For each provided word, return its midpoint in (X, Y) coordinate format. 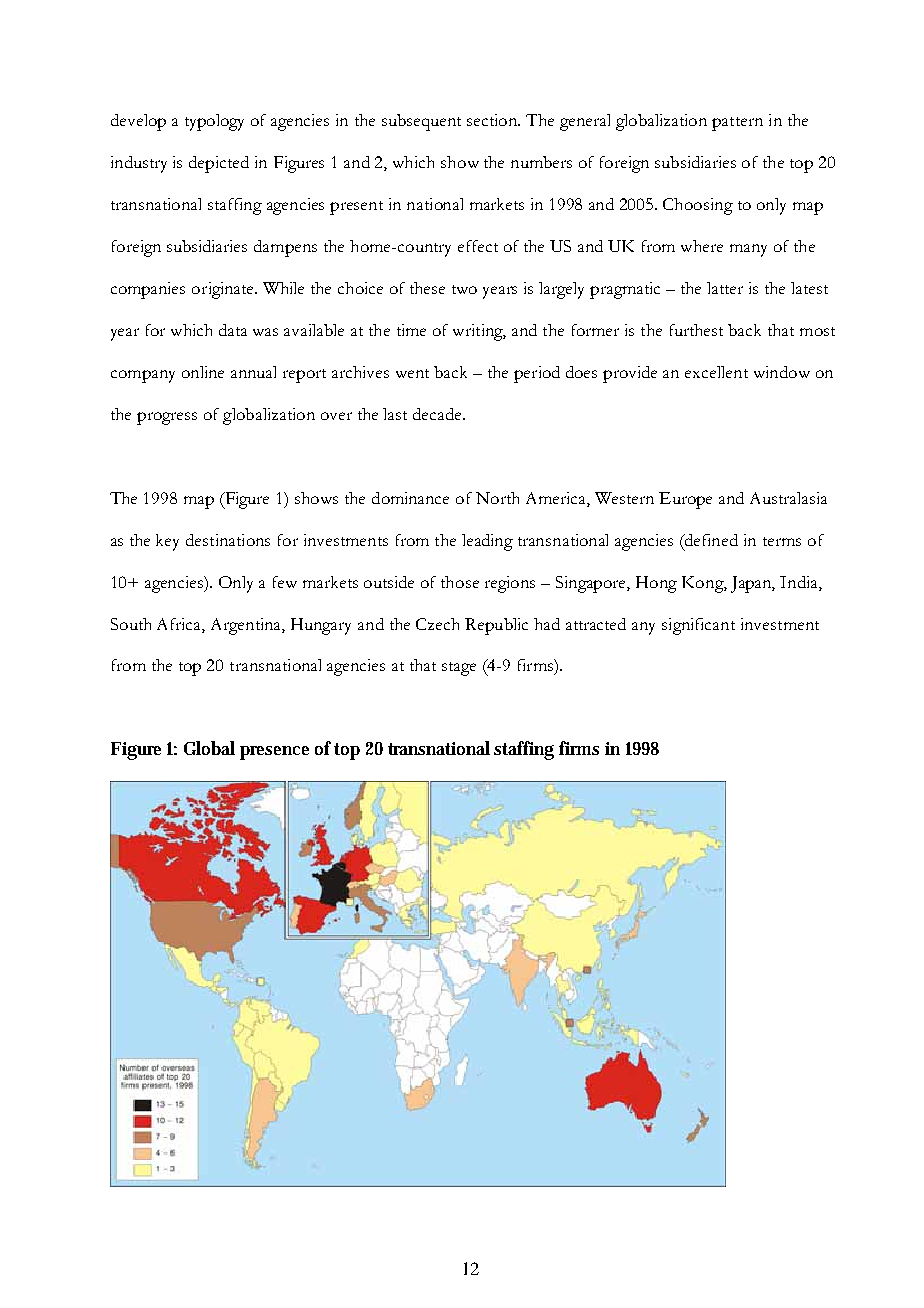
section (493, 120)
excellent (716, 372)
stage (459, 669)
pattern (737, 124)
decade (438, 414)
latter (725, 288)
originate (224, 290)
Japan (753, 584)
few (285, 582)
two (464, 289)
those (460, 582)
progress (167, 418)
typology (214, 122)
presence (274, 753)
